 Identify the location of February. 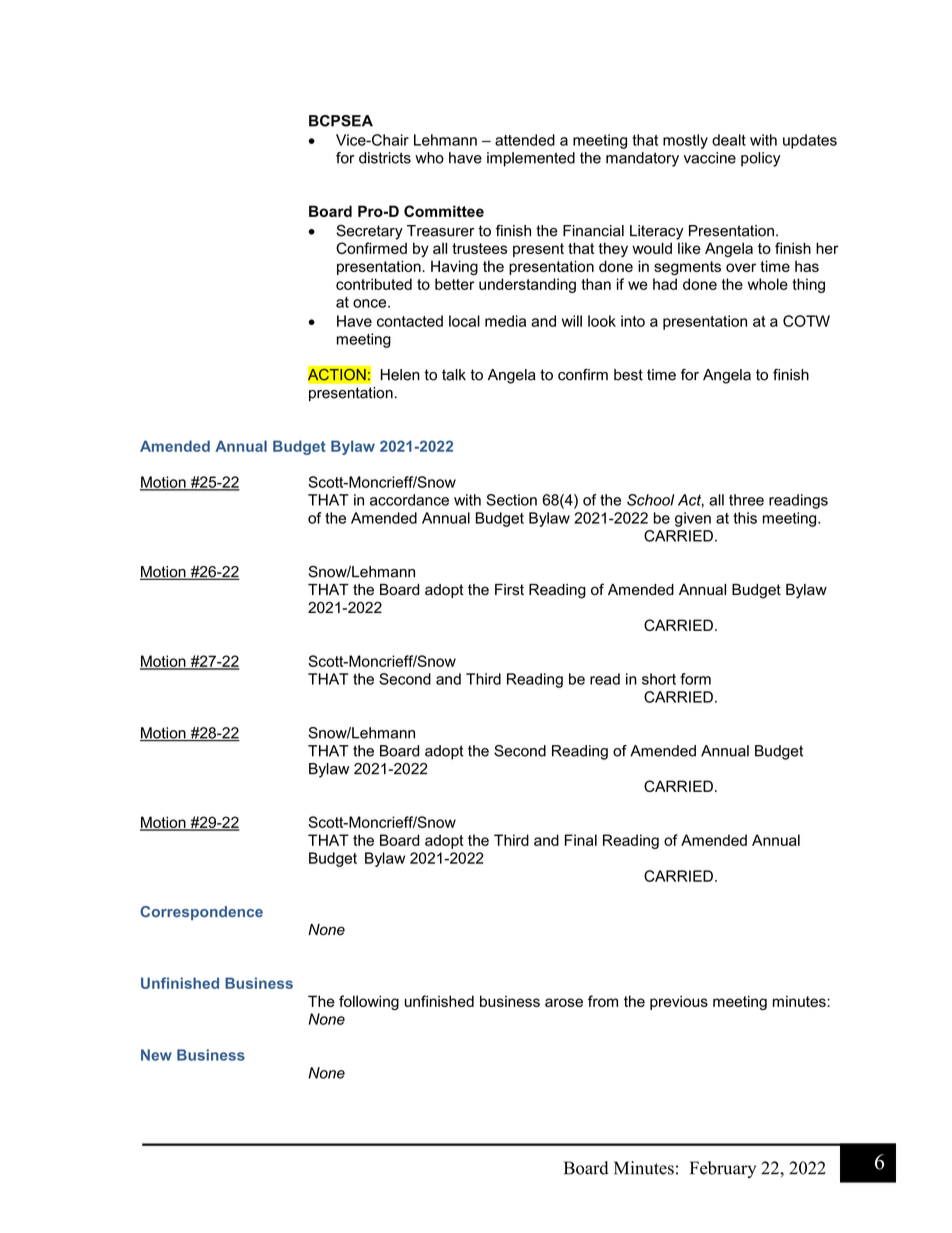
(723, 1169).
